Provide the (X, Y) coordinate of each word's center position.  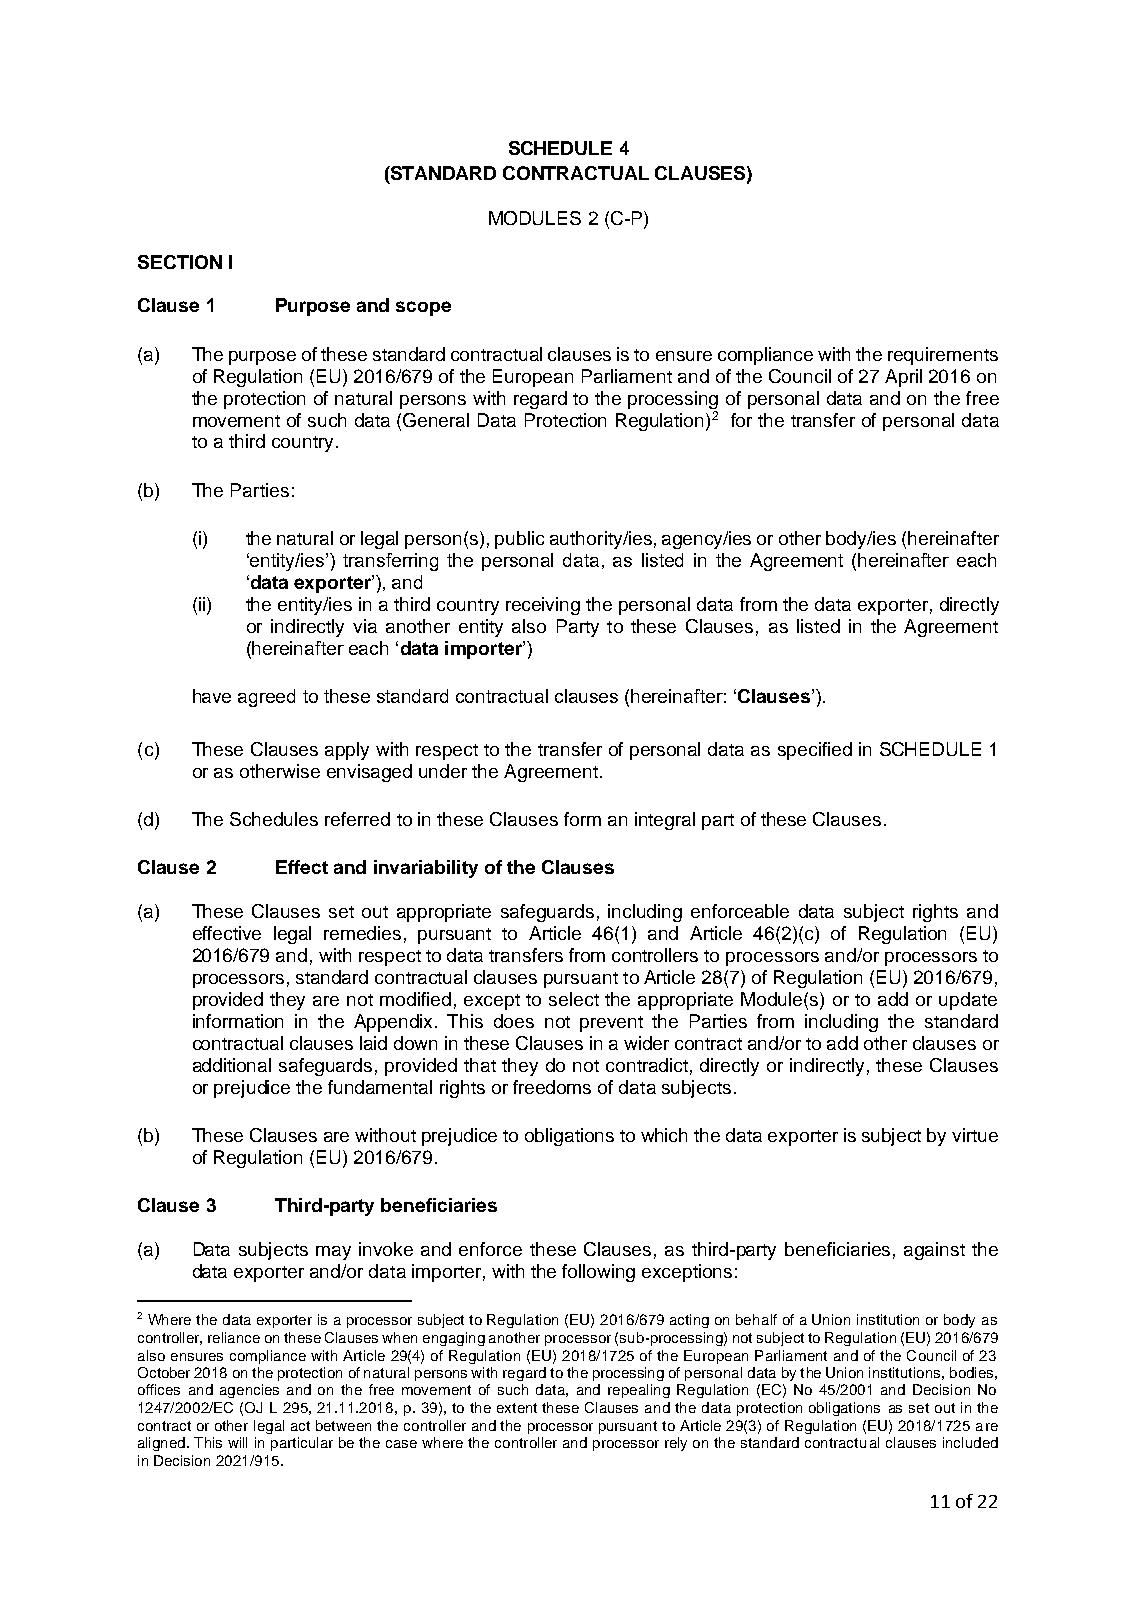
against (934, 1251)
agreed (266, 698)
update (968, 1001)
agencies (249, 1391)
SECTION (180, 262)
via (365, 626)
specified (815, 751)
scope (423, 308)
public (519, 540)
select (574, 999)
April (903, 378)
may (333, 1253)
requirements (943, 356)
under (443, 771)
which (664, 1135)
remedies (362, 933)
